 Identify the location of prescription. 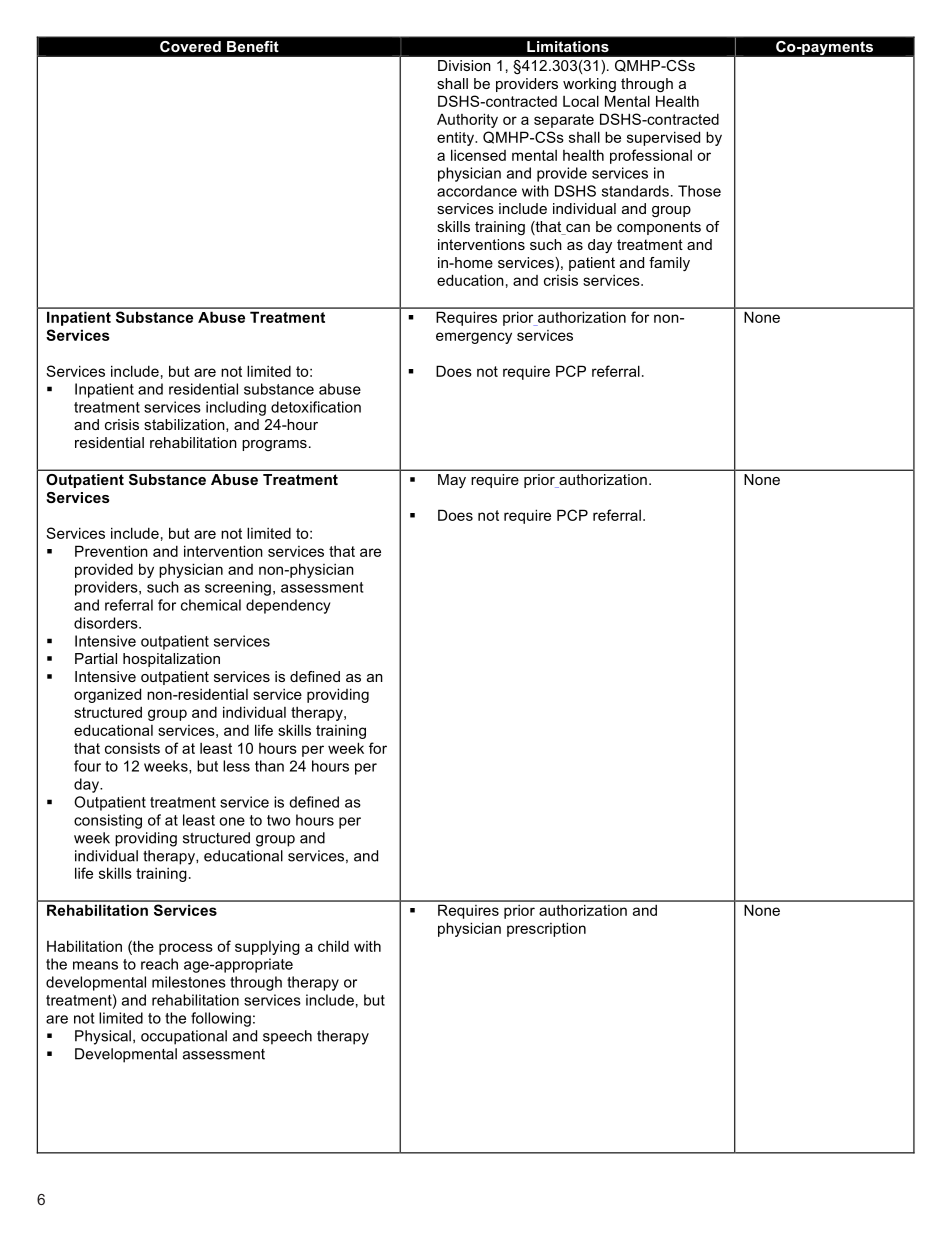
(546, 929).
